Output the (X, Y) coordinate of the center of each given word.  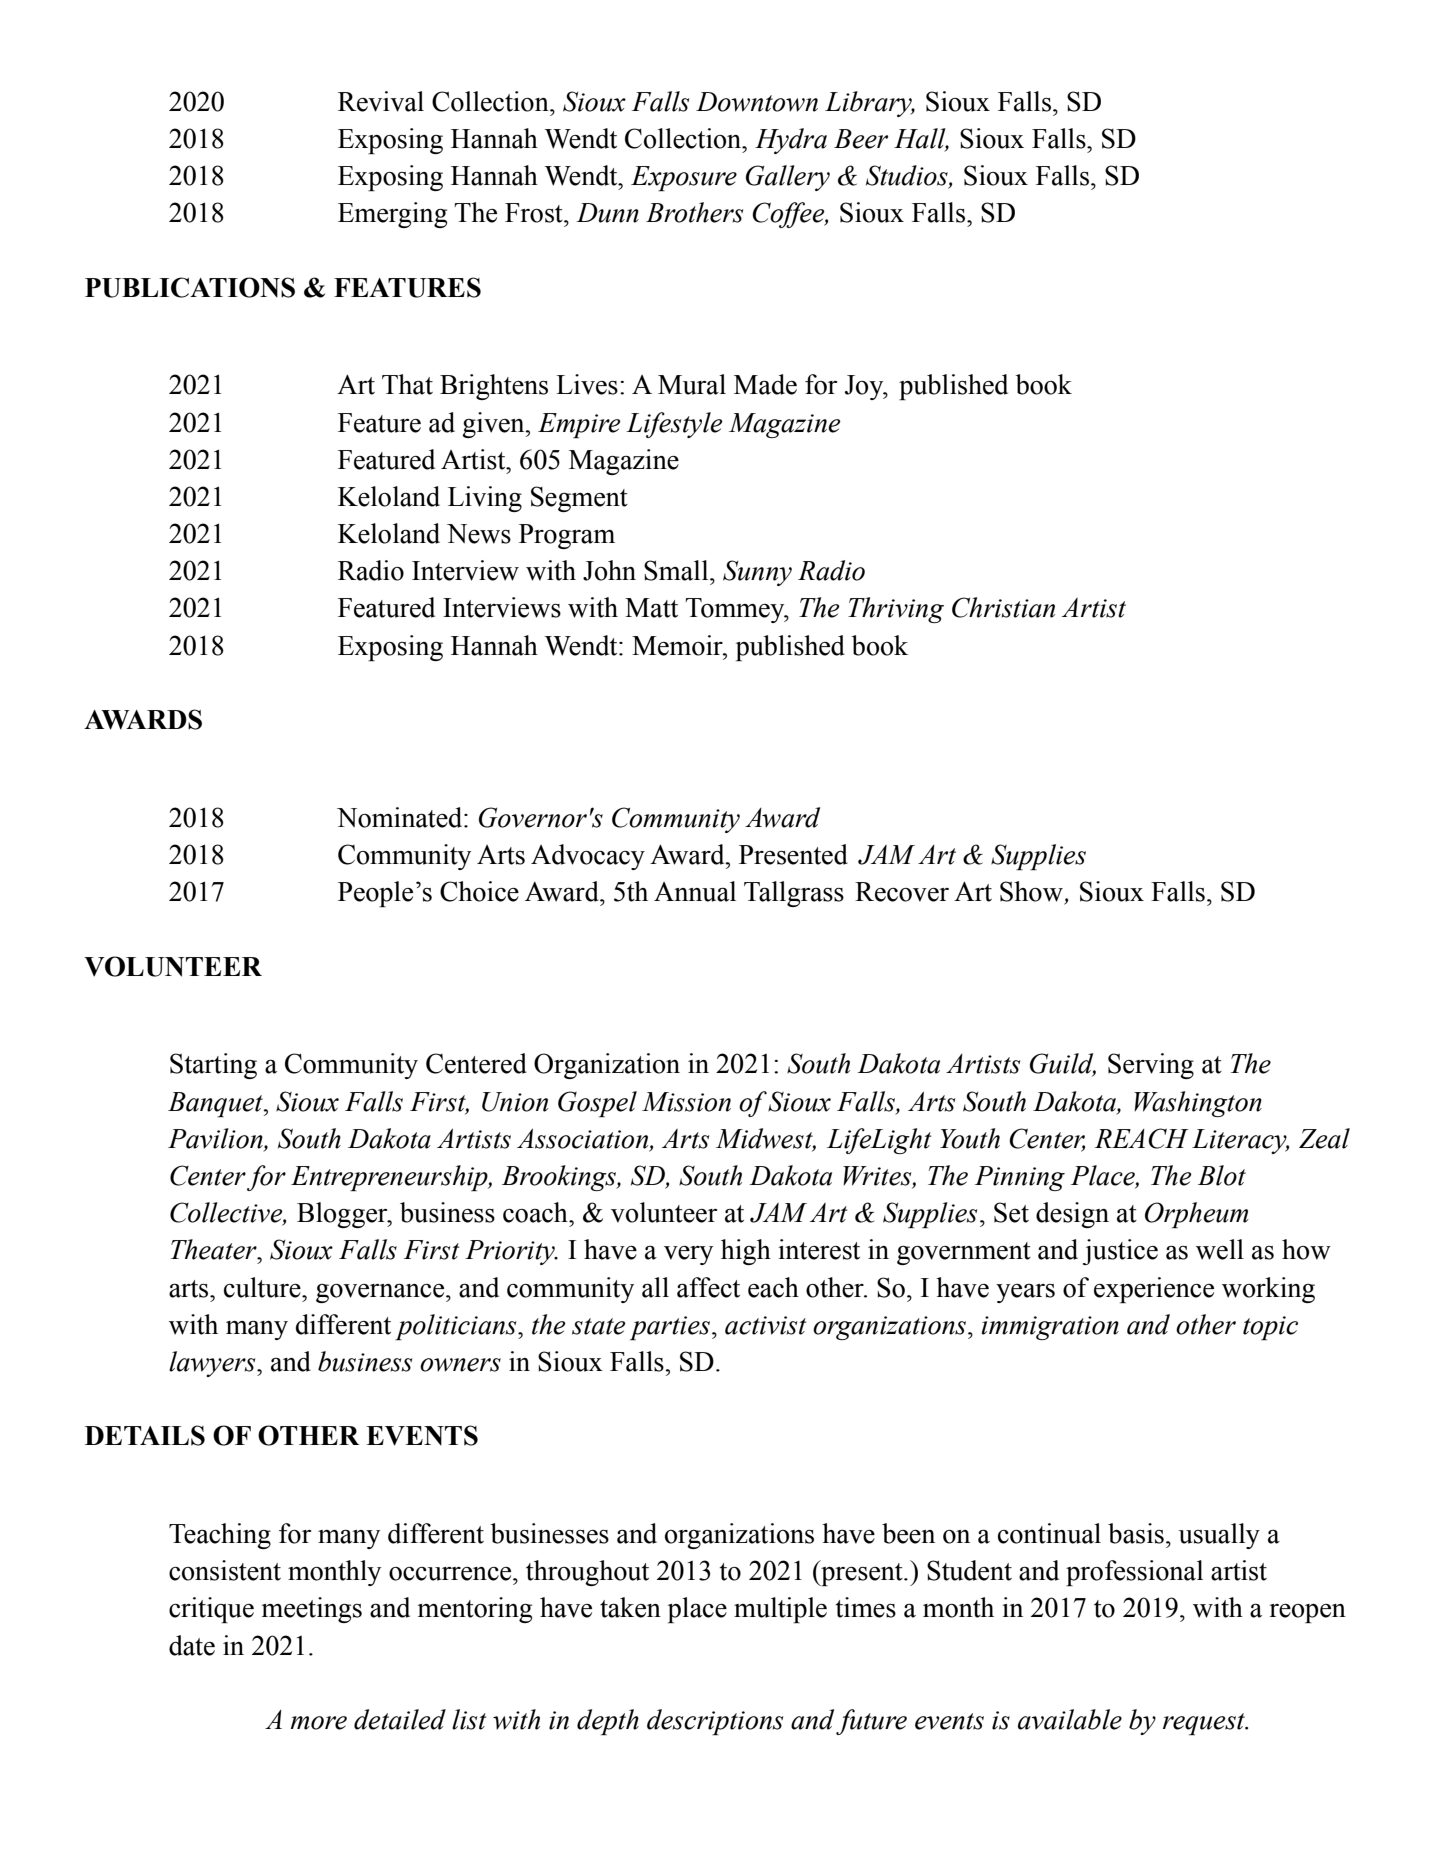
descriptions (715, 1722)
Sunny (757, 573)
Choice (479, 891)
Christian (1003, 607)
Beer (861, 139)
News (479, 534)
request (1205, 1724)
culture (263, 1287)
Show (1032, 892)
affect (708, 1287)
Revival (381, 101)
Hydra (791, 141)
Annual (695, 891)
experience (1154, 1290)
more (319, 1723)
